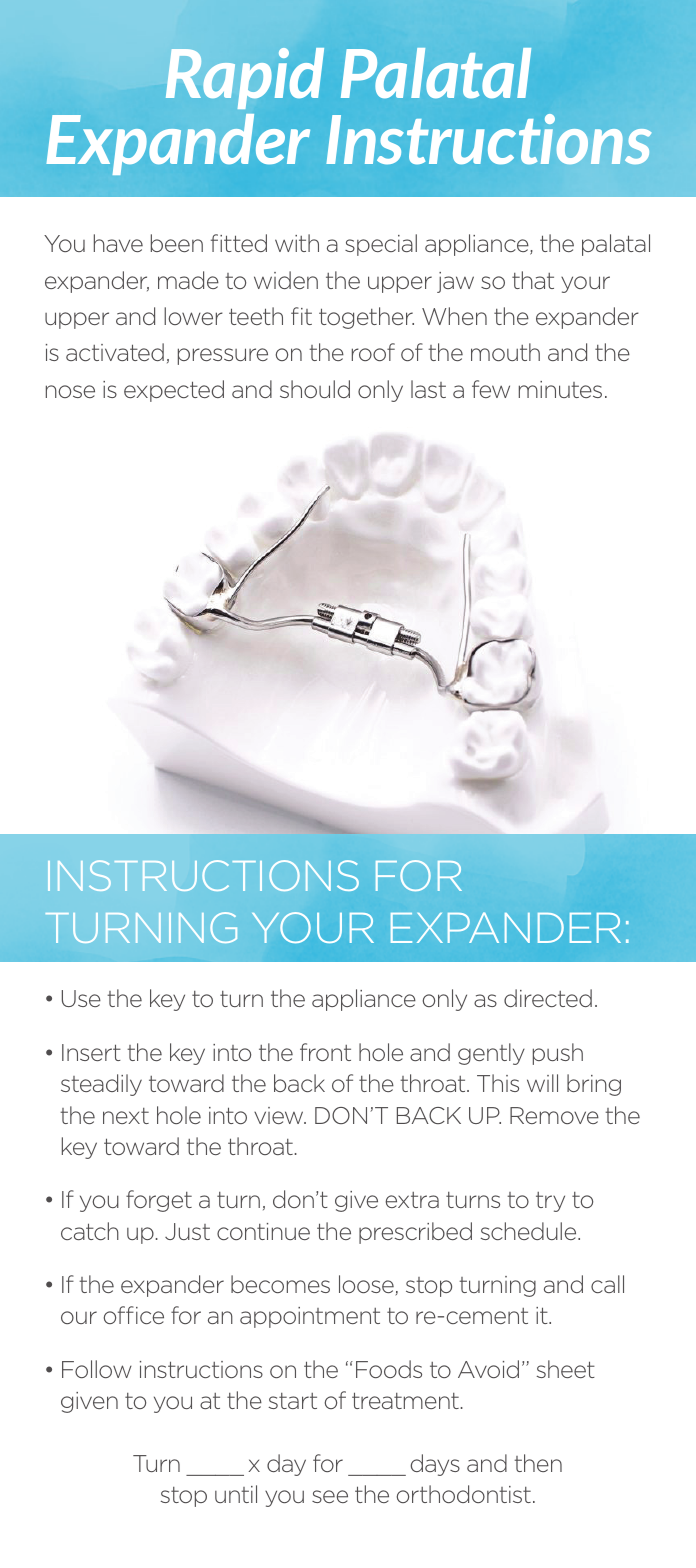  What do you see at coordinates (245, 78) in the page?
I see `Rapid` at bounding box center [245, 78].
